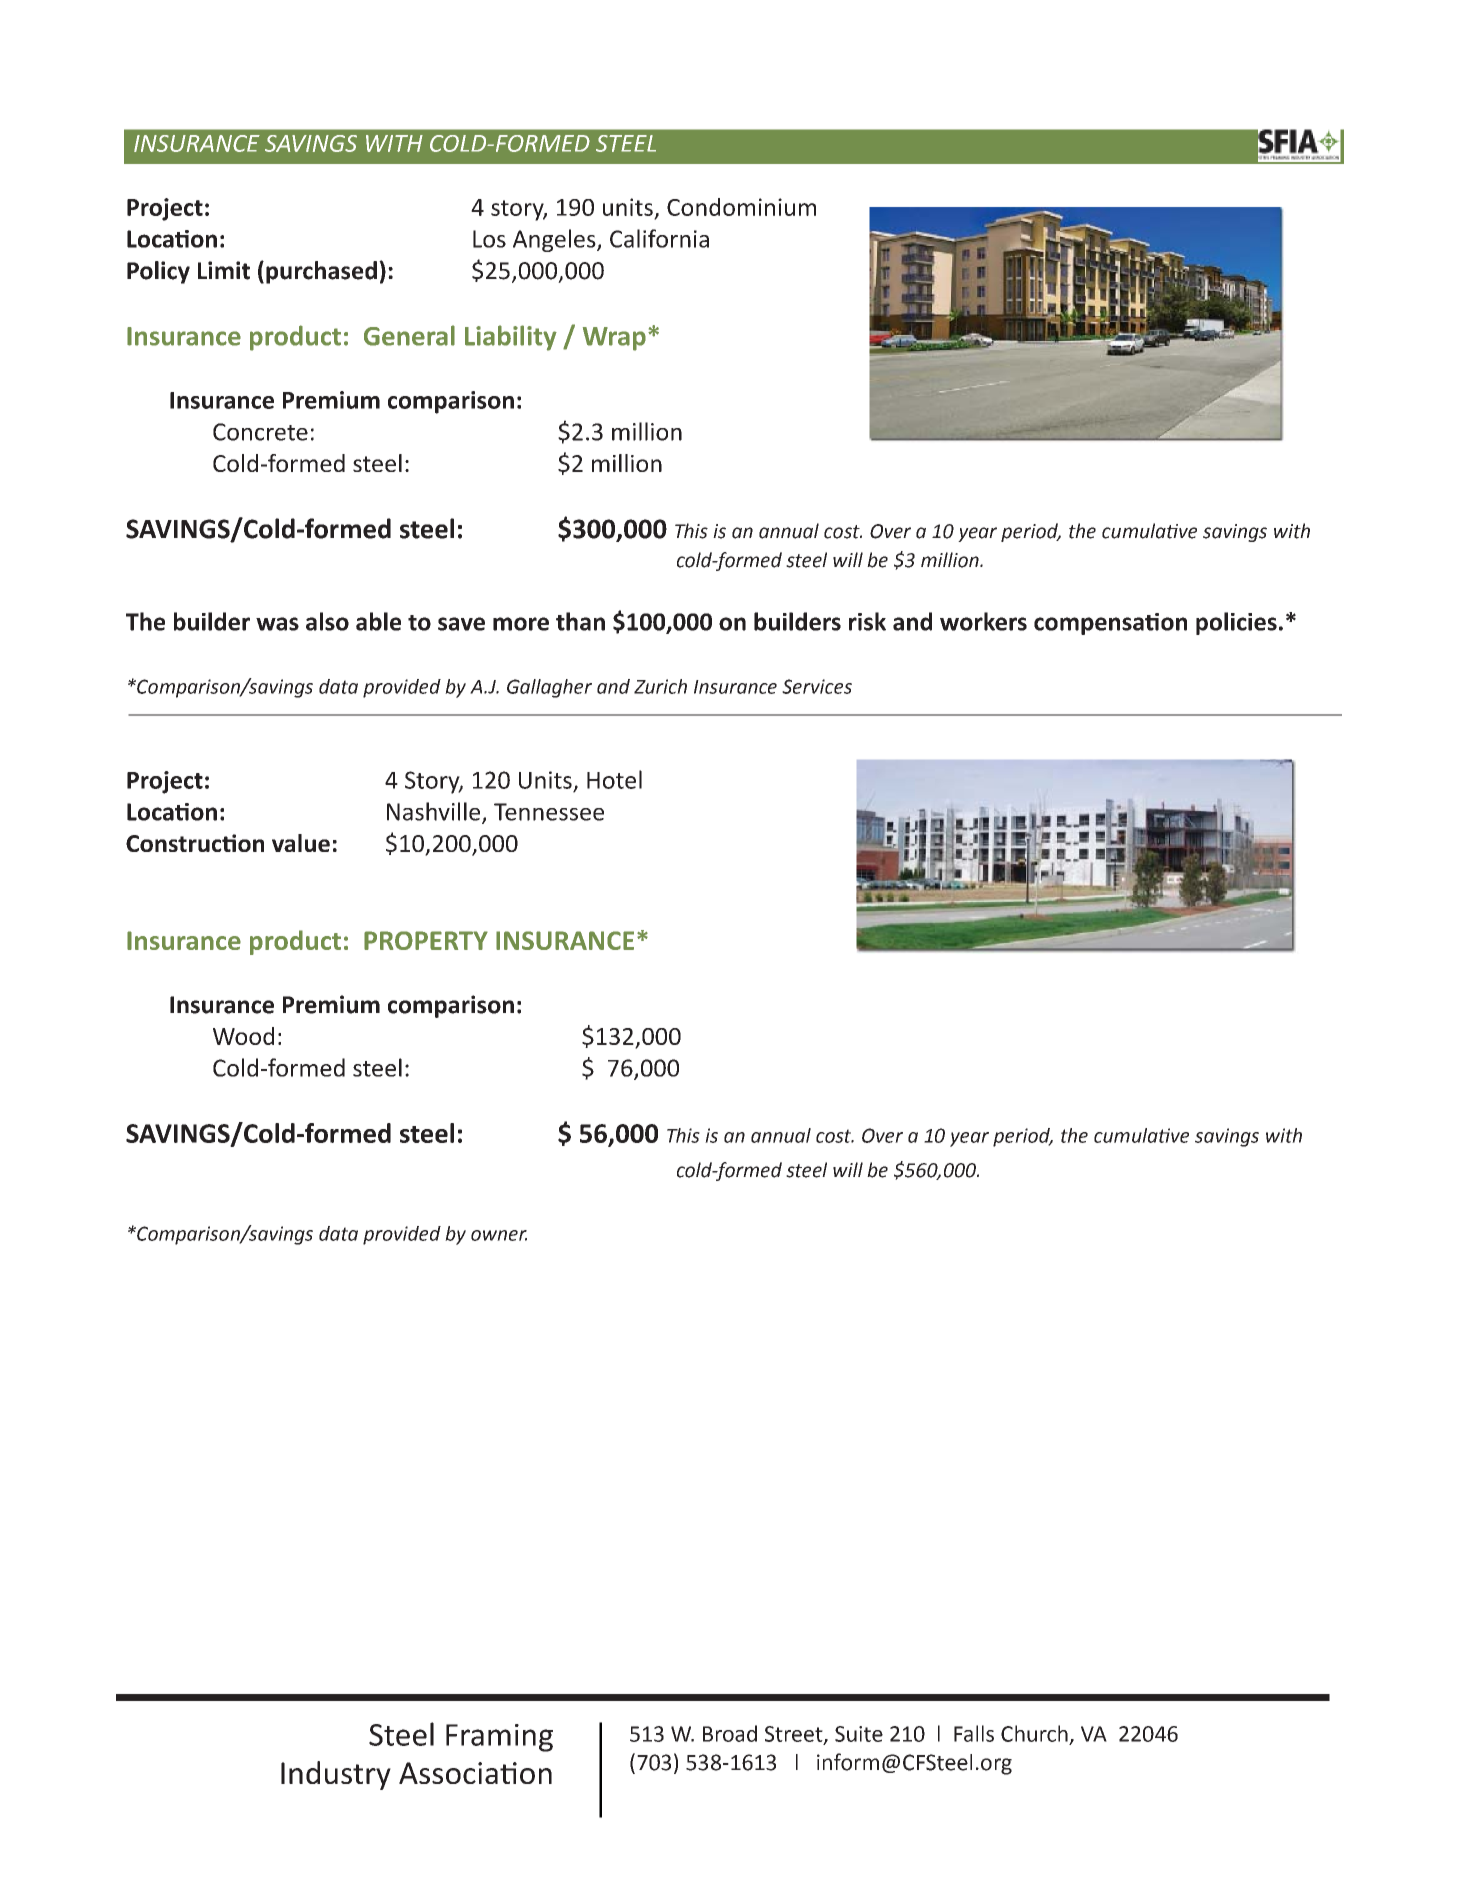  Describe the element at coordinates (660, 686) in the document. I see `Zurich` at that location.
